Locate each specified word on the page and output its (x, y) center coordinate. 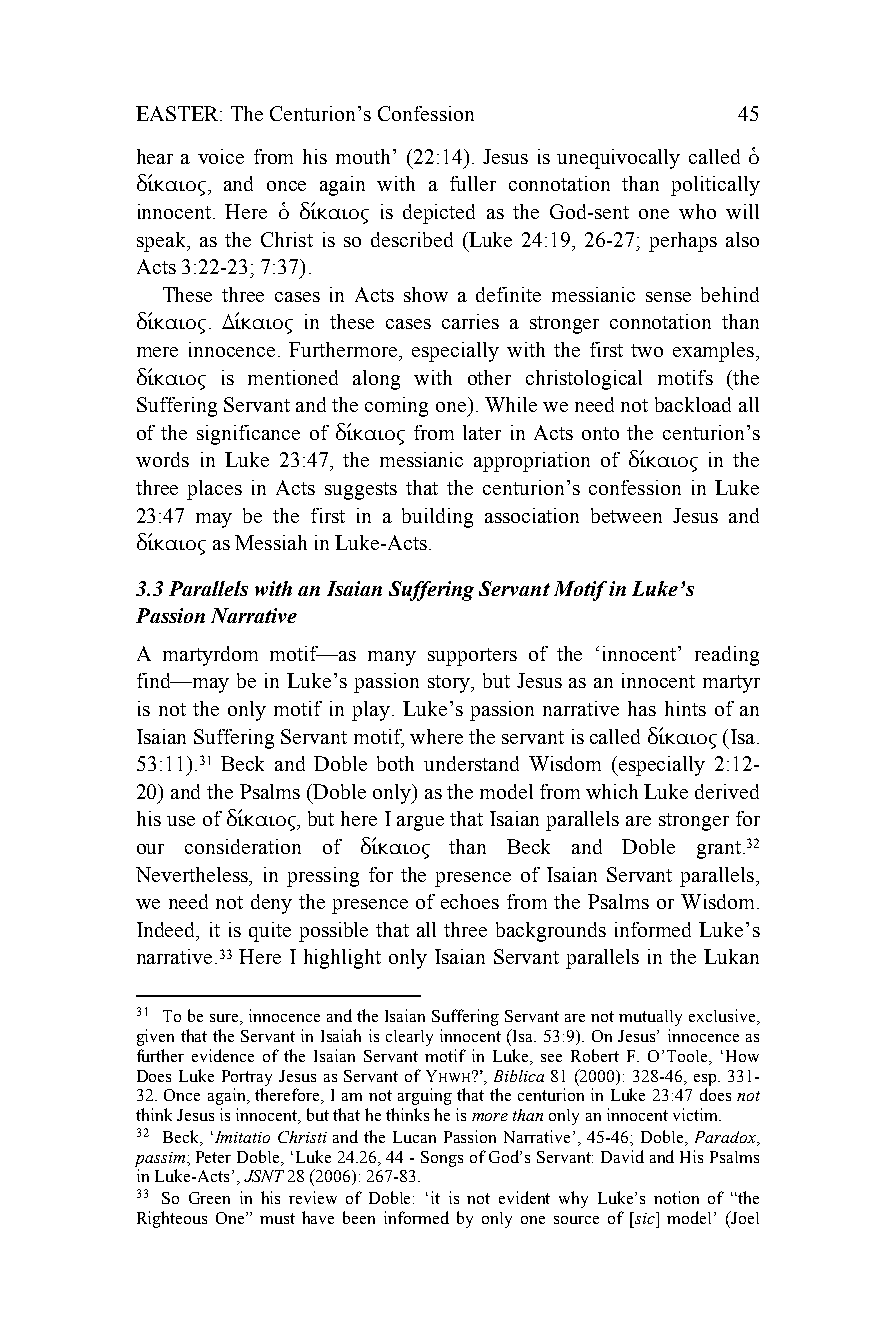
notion (676, 1197)
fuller (473, 183)
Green (209, 1198)
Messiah (271, 542)
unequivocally (618, 159)
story (450, 684)
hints (685, 708)
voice (221, 156)
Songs (442, 1159)
